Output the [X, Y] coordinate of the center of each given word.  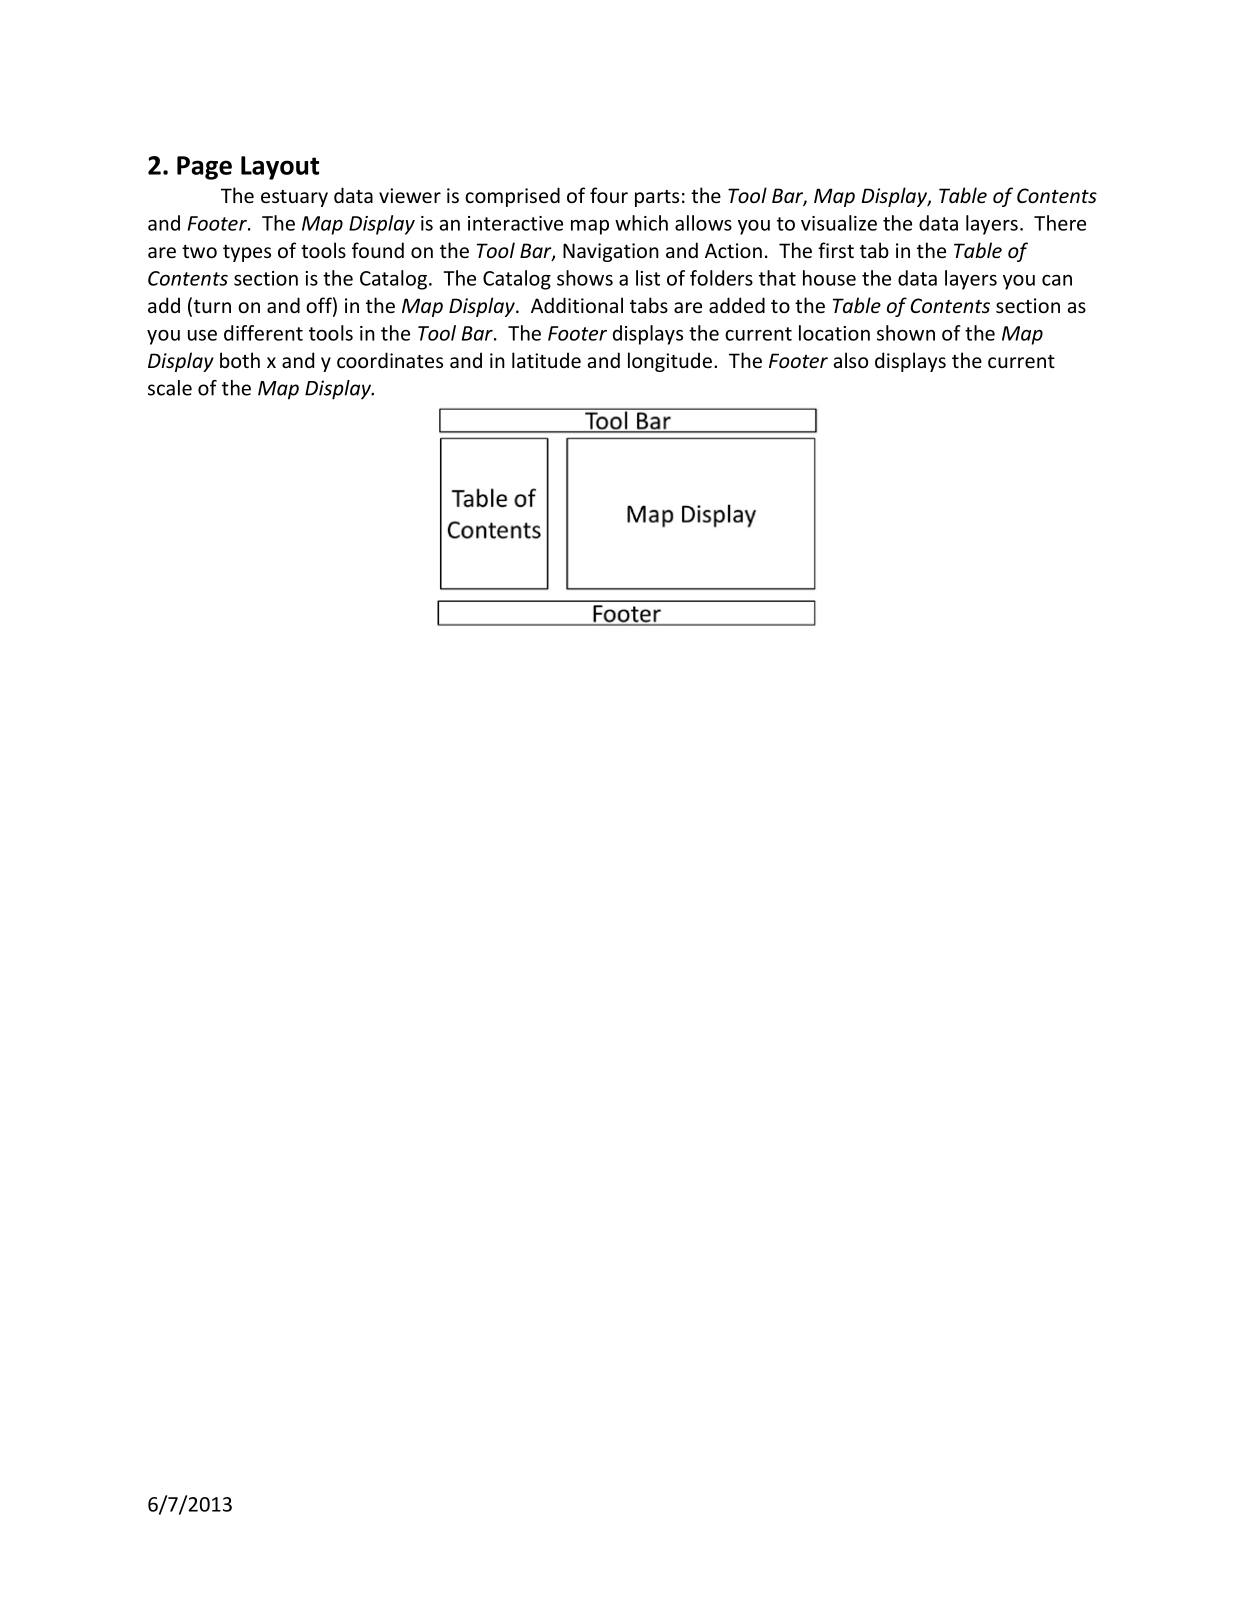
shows [585, 278]
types [247, 253]
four [609, 195]
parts [657, 198]
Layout [280, 168]
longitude [670, 362]
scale [170, 388]
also [851, 360]
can [1057, 280]
